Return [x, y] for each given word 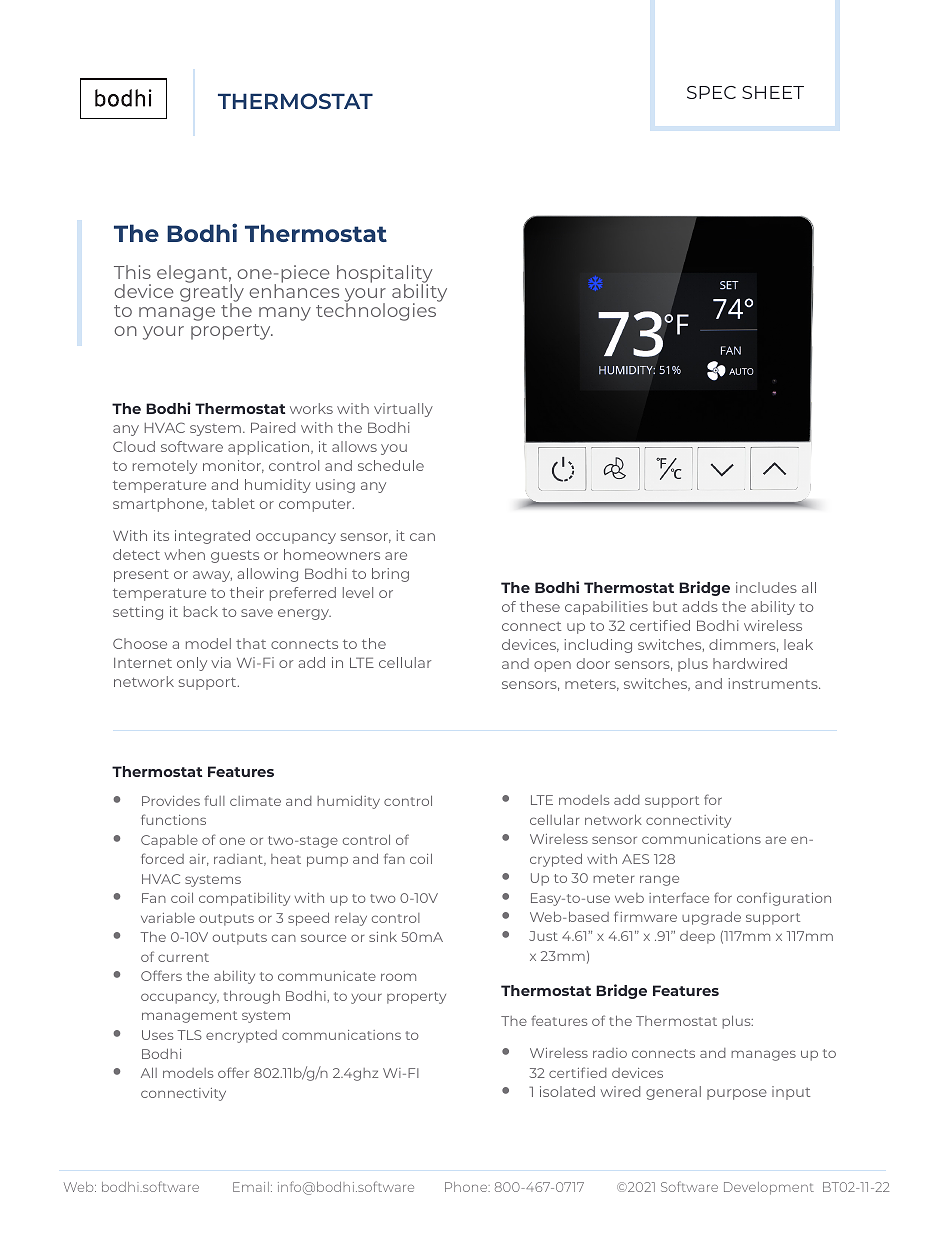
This [132, 272]
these [540, 606]
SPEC [711, 92]
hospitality [384, 275]
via [221, 662]
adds [700, 606]
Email [251, 1187]
